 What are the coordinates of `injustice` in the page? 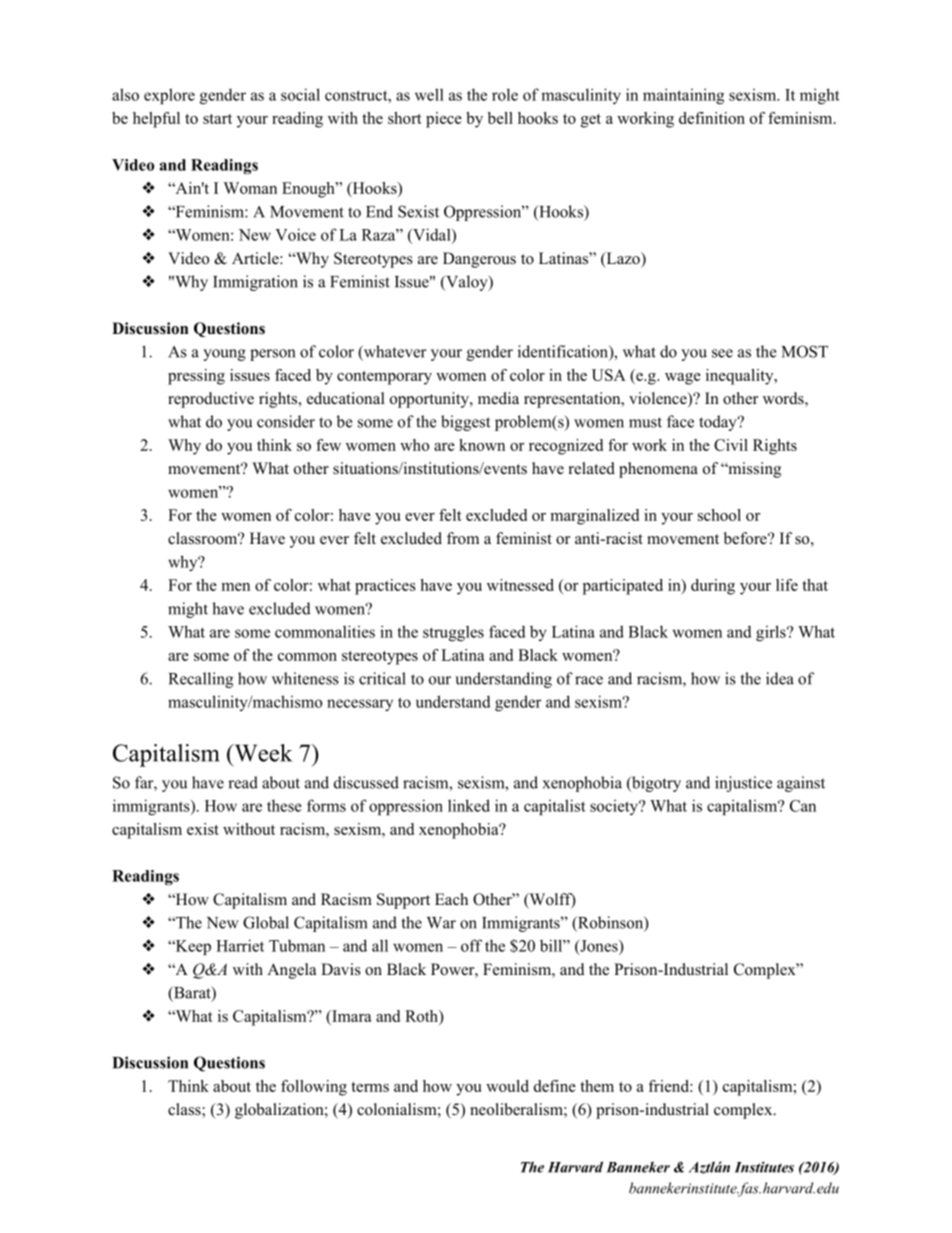 It's located at (743, 784).
